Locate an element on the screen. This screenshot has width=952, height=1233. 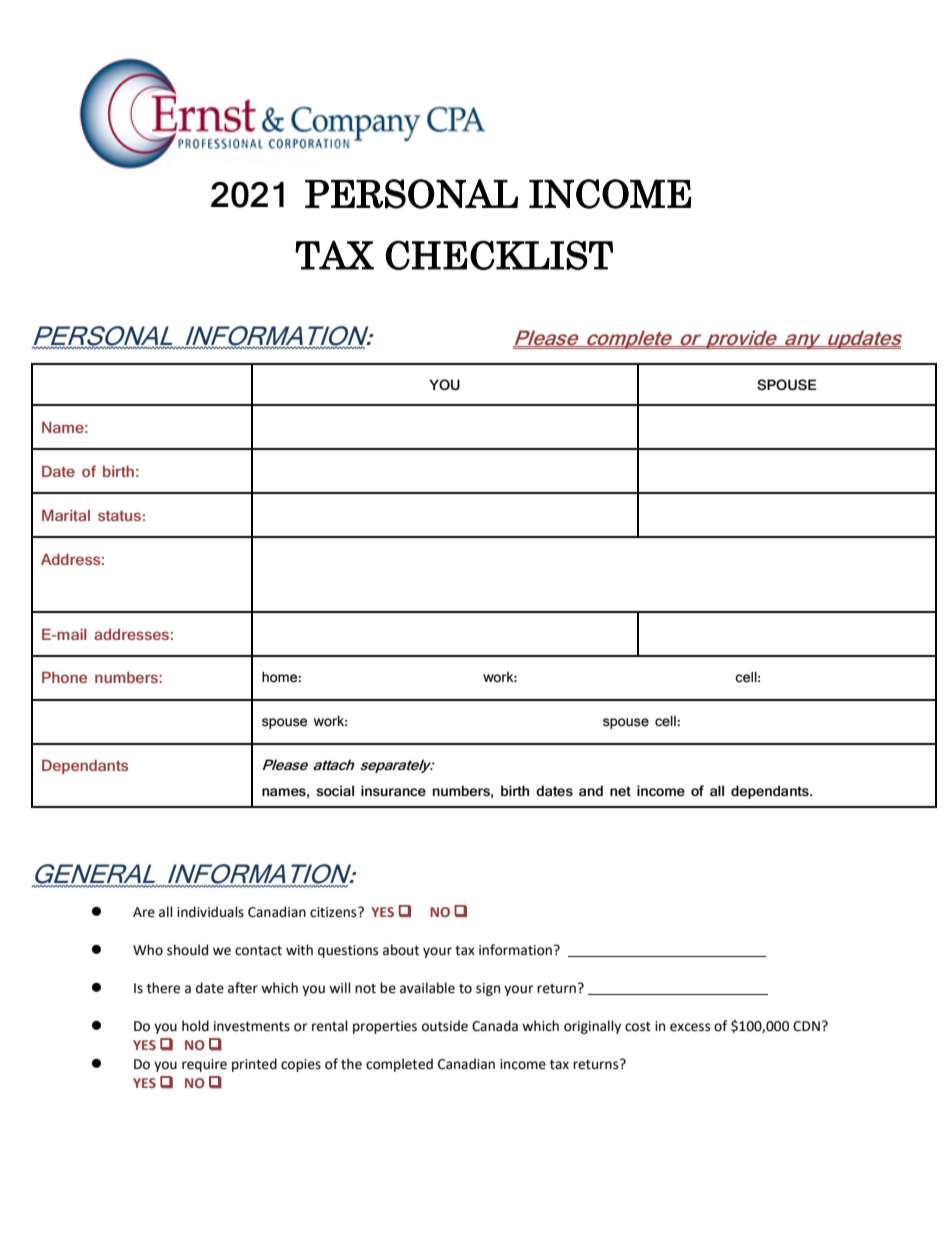
excess is located at coordinates (690, 1027).
